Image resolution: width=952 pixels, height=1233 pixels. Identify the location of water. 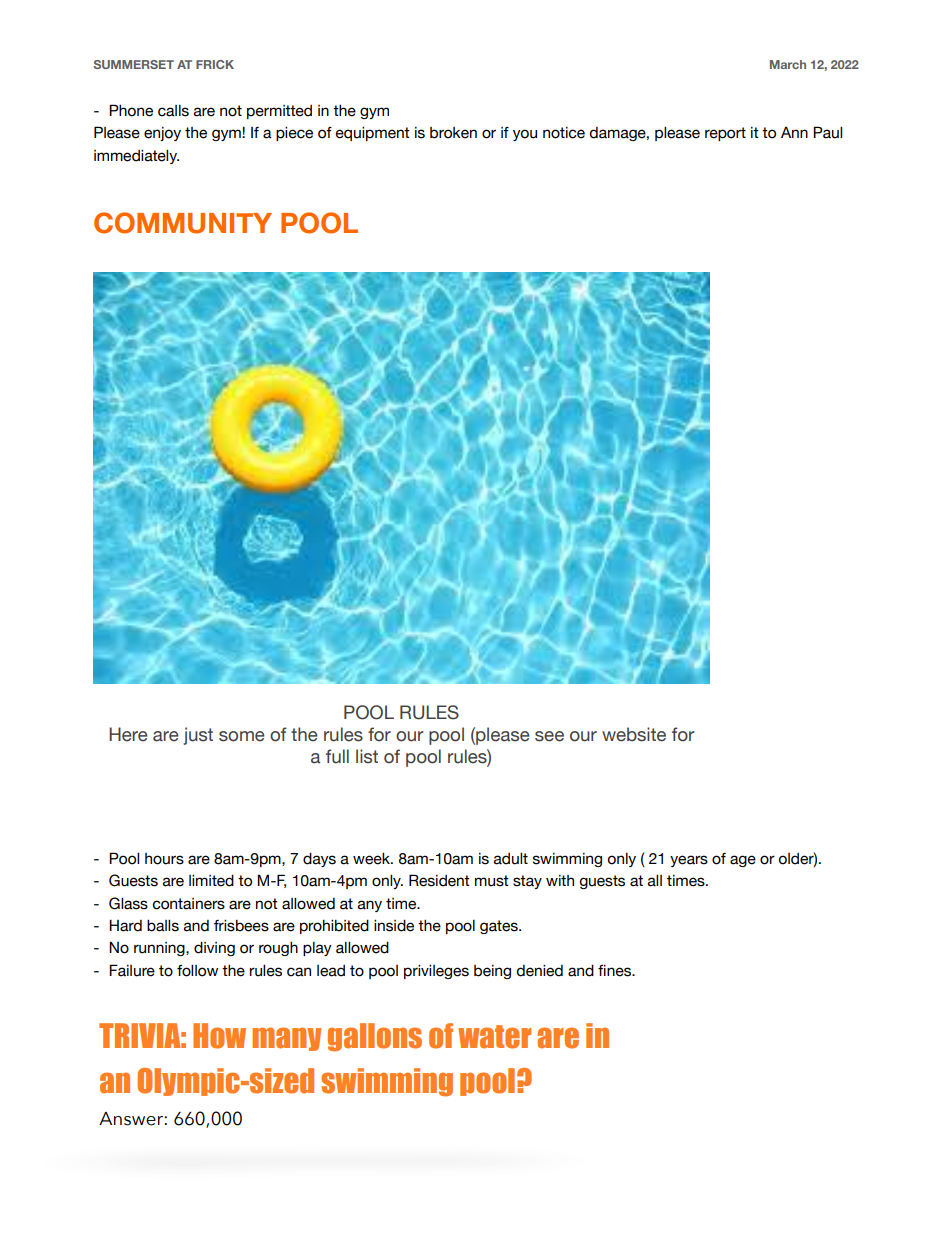
(494, 1037).
